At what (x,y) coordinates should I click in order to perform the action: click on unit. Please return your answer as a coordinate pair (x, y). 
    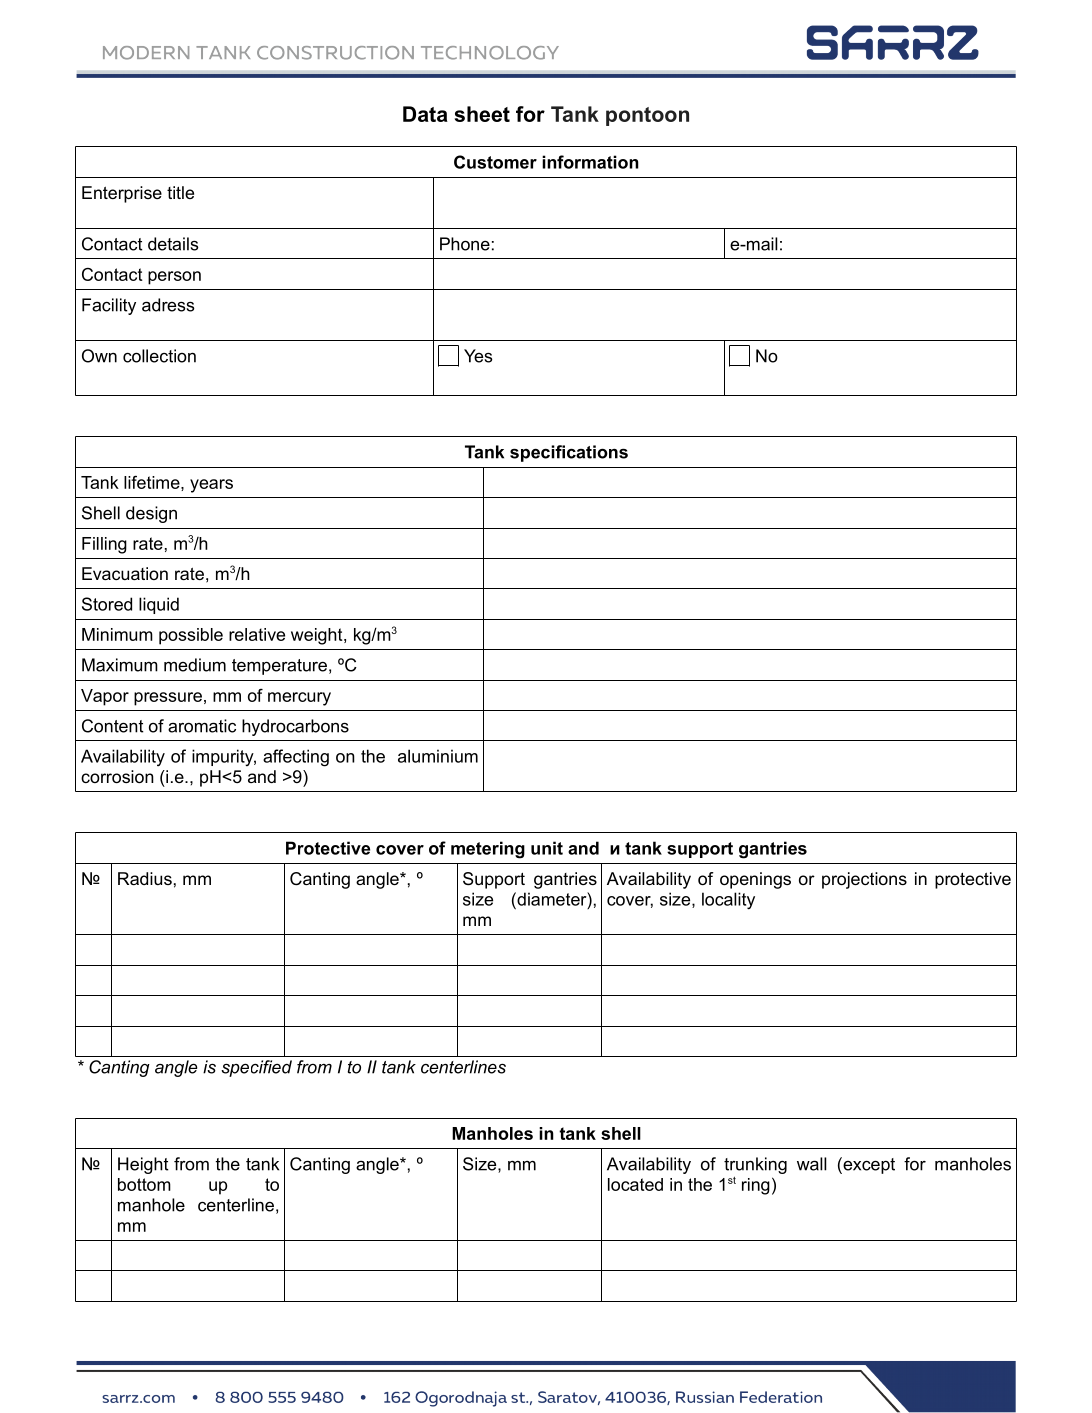
    Looking at the image, I should click on (547, 848).
